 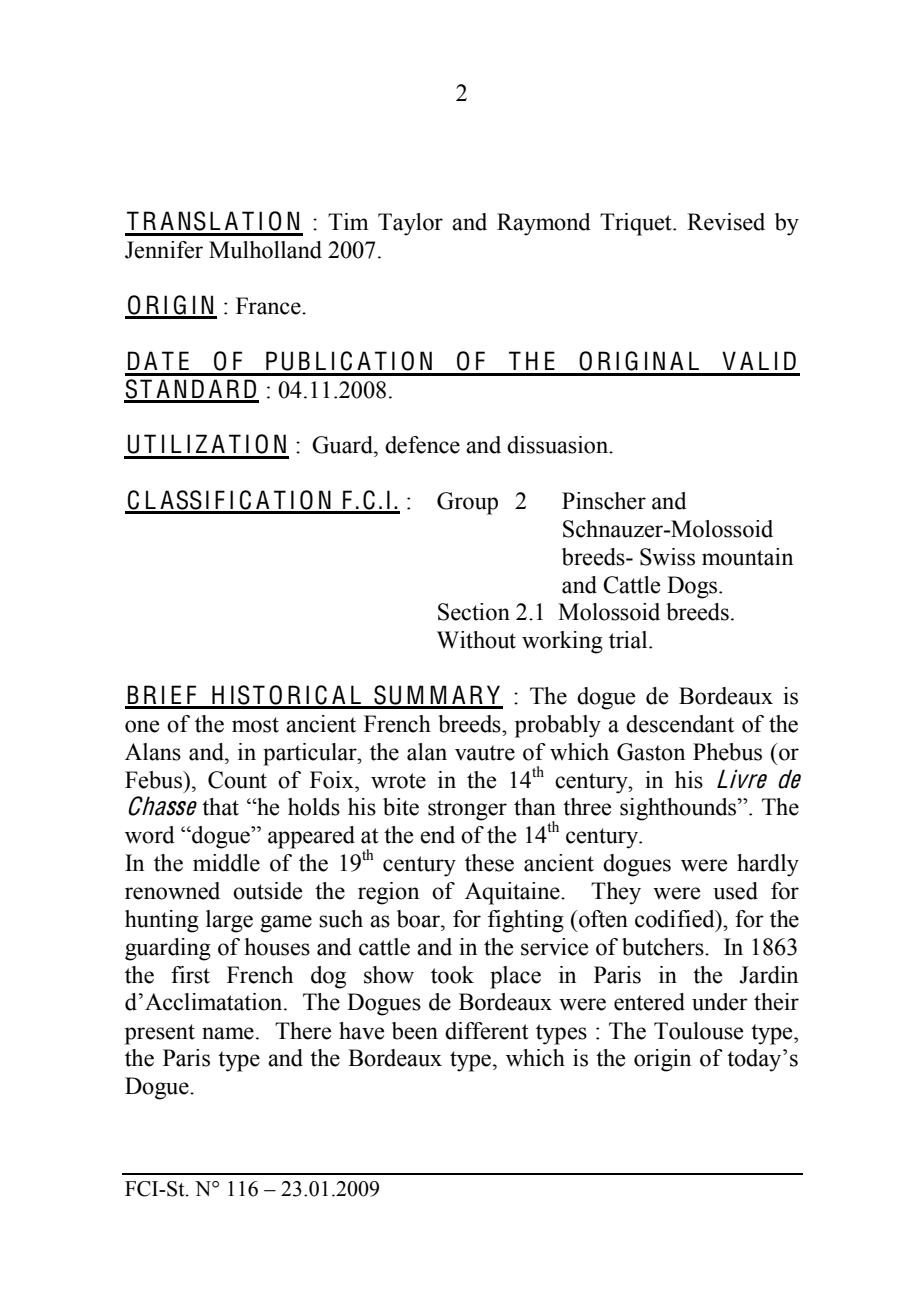 I want to click on Dogs, so click(x=693, y=587).
